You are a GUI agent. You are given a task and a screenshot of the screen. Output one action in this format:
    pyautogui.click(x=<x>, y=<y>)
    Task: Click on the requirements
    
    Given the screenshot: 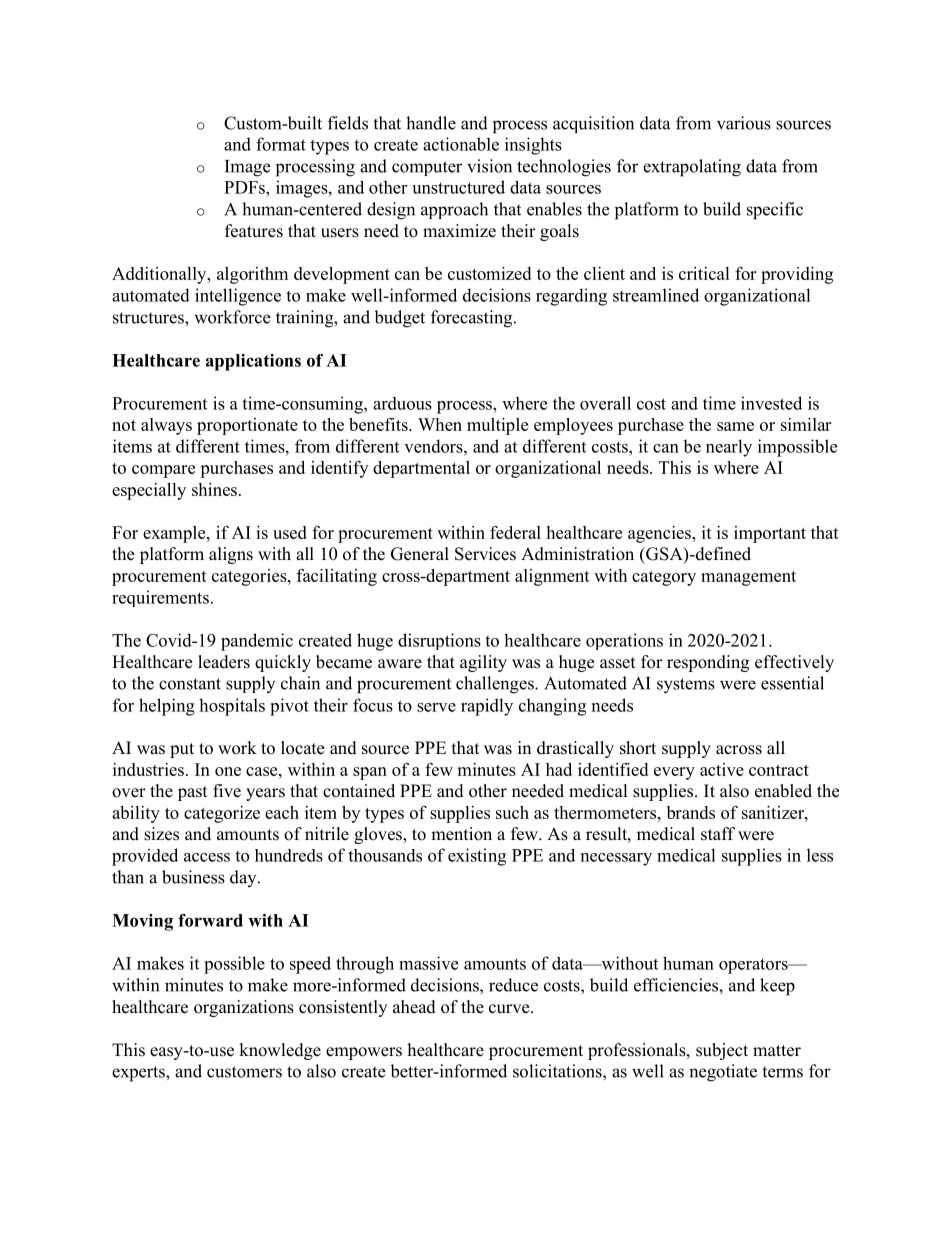 What is the action you would take?
    pyautogui.click(x=160, y=598)
